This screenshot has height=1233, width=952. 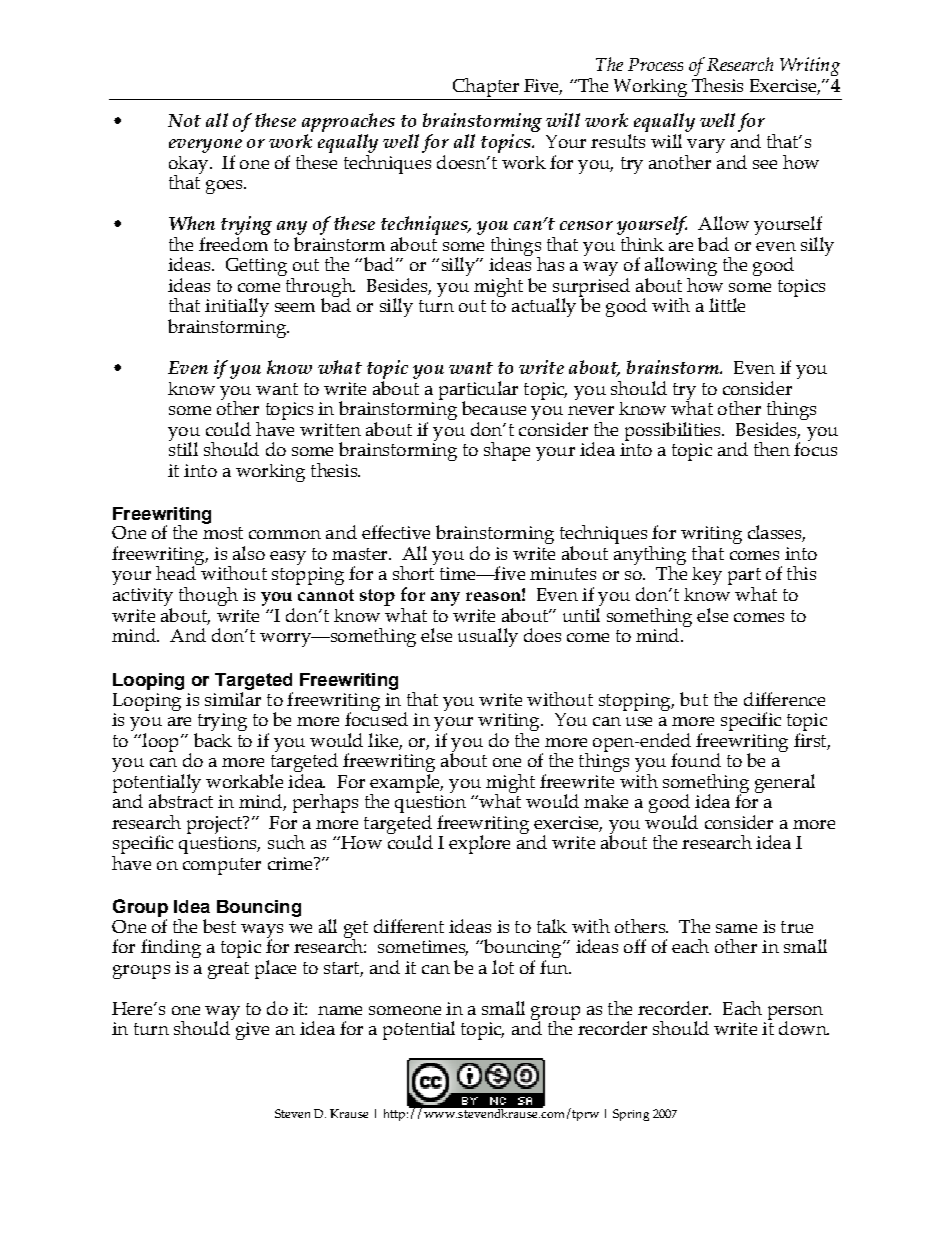 What do you see at coordinates (485, 89) in the screenshot?
I see `Chapter` at bounding box center [485, 89].
